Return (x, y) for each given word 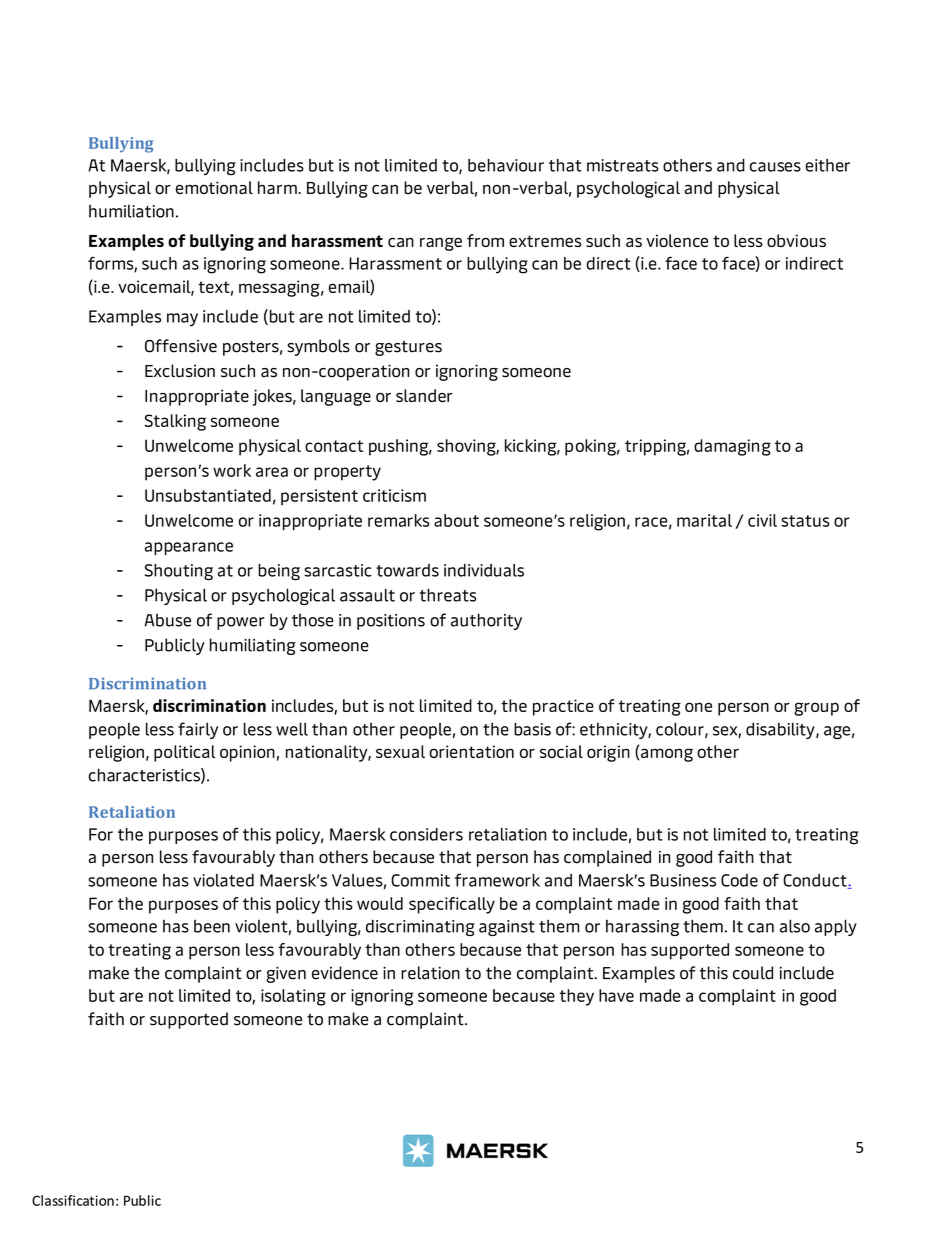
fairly (198, 730)
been (212, 926)
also (795, 926)
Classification (73, 1200)
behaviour (506, 165)
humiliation (131, 211)
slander (424, 395)
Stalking (175, 422)
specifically (452, 905)
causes (775, 167)
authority (486, 621)
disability (781, 730)
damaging (732, 447)
